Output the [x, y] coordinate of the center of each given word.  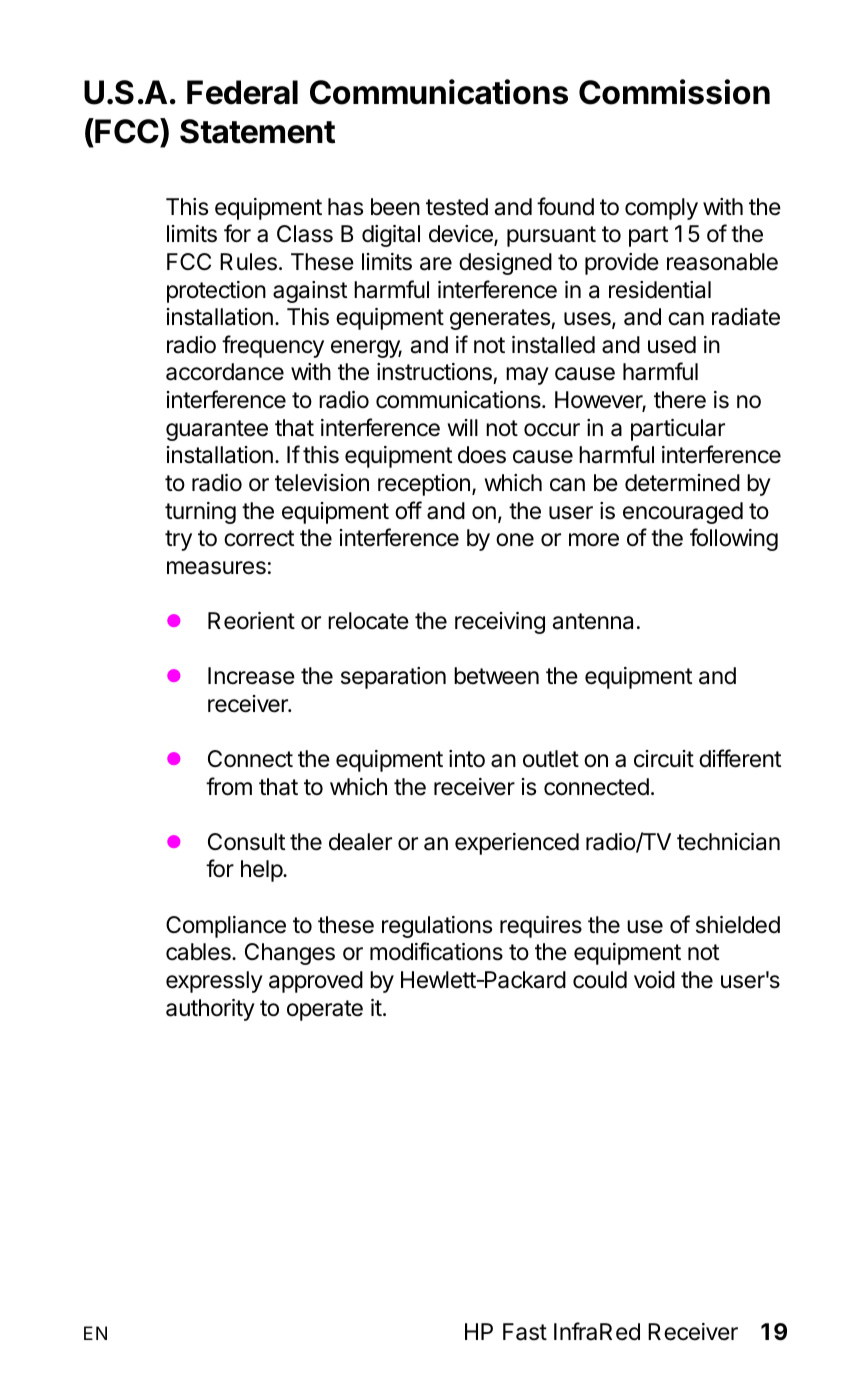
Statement [257, 131]
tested [457, 207]
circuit [664, 759]
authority [210, 1010]
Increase [251, 676]
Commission [674, 92]
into [467, 758]
